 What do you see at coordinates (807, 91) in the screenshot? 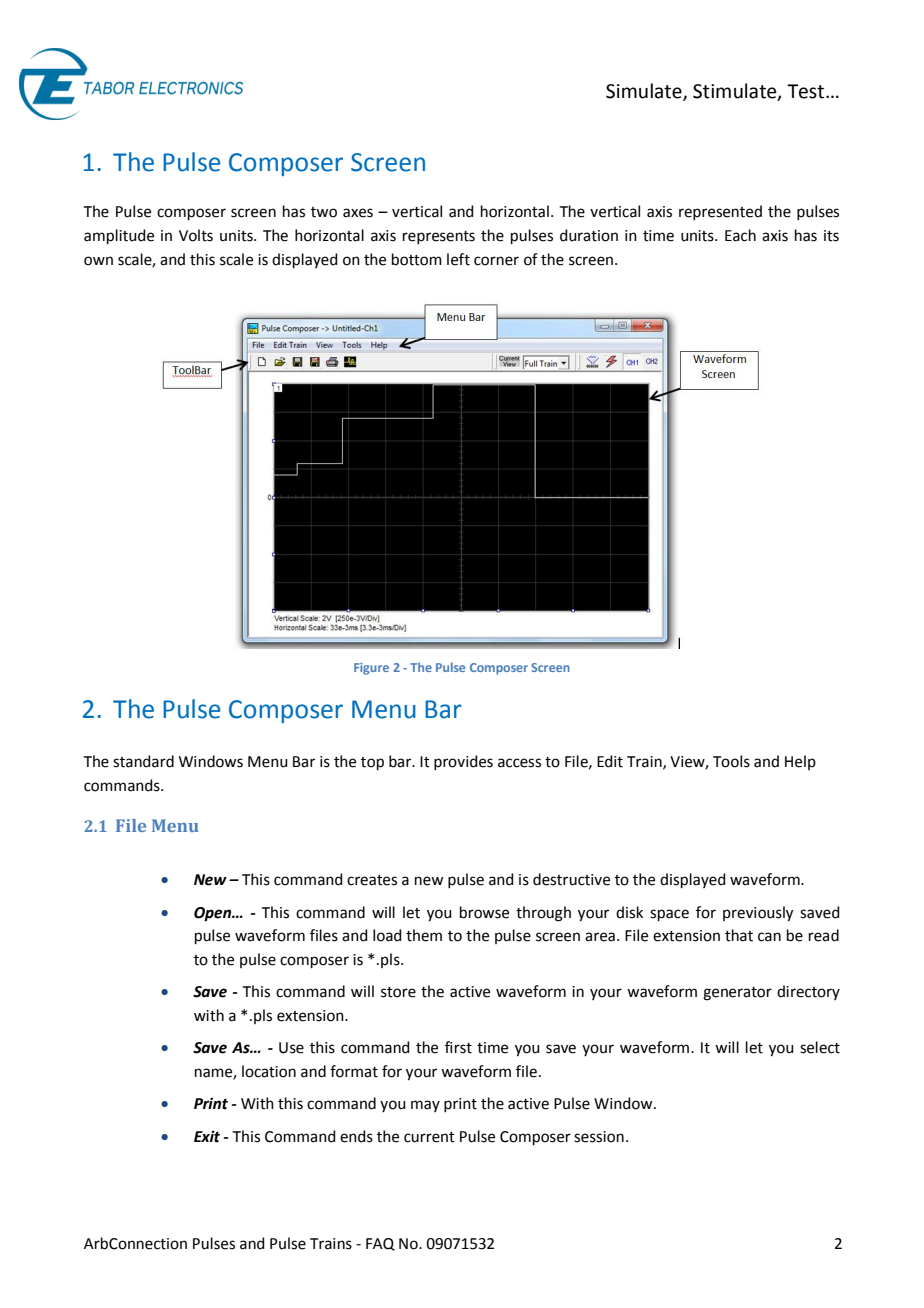
I see `Test` at bounding box center [807, 91].
